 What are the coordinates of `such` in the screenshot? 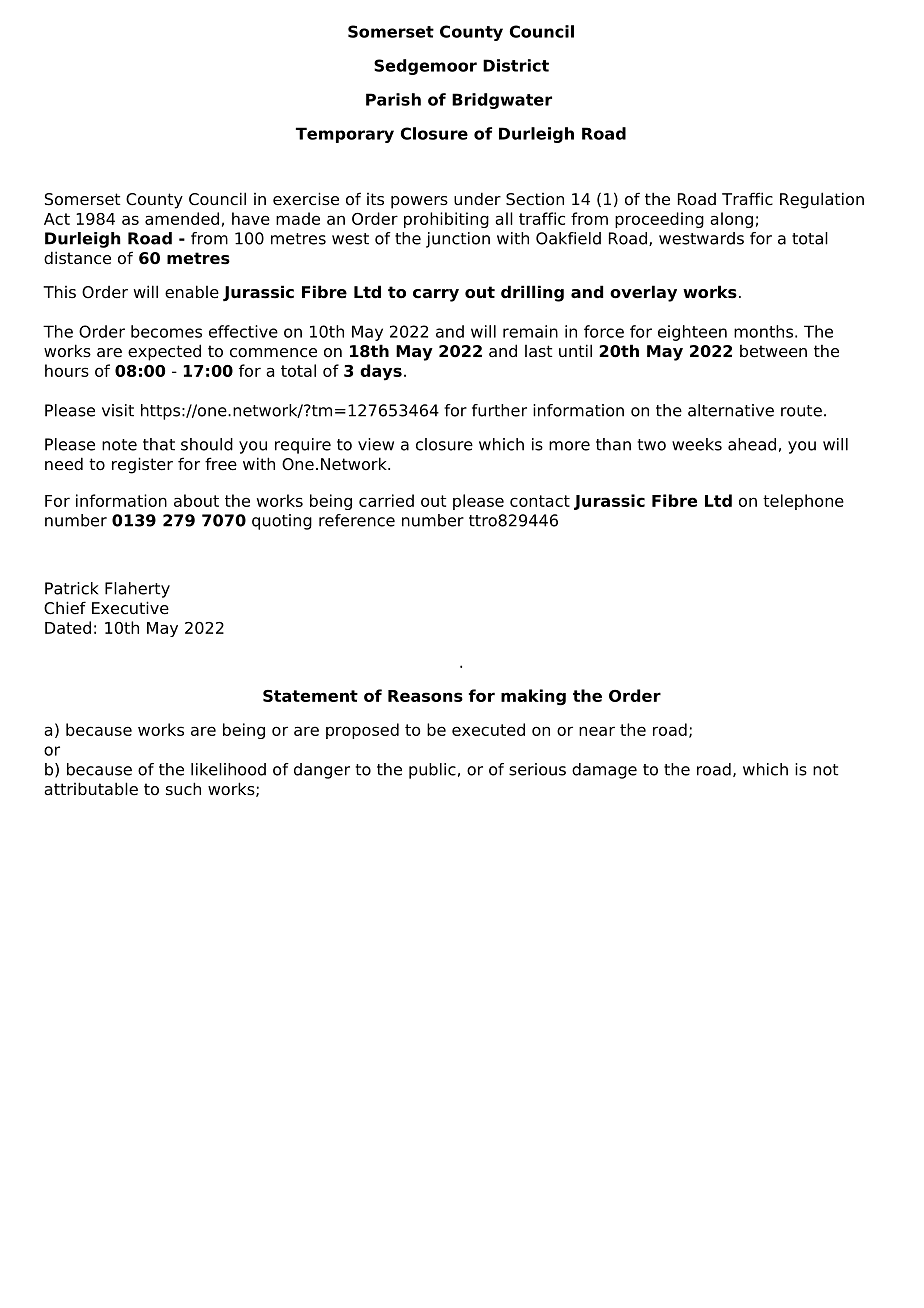 It's located at (183, 789).
